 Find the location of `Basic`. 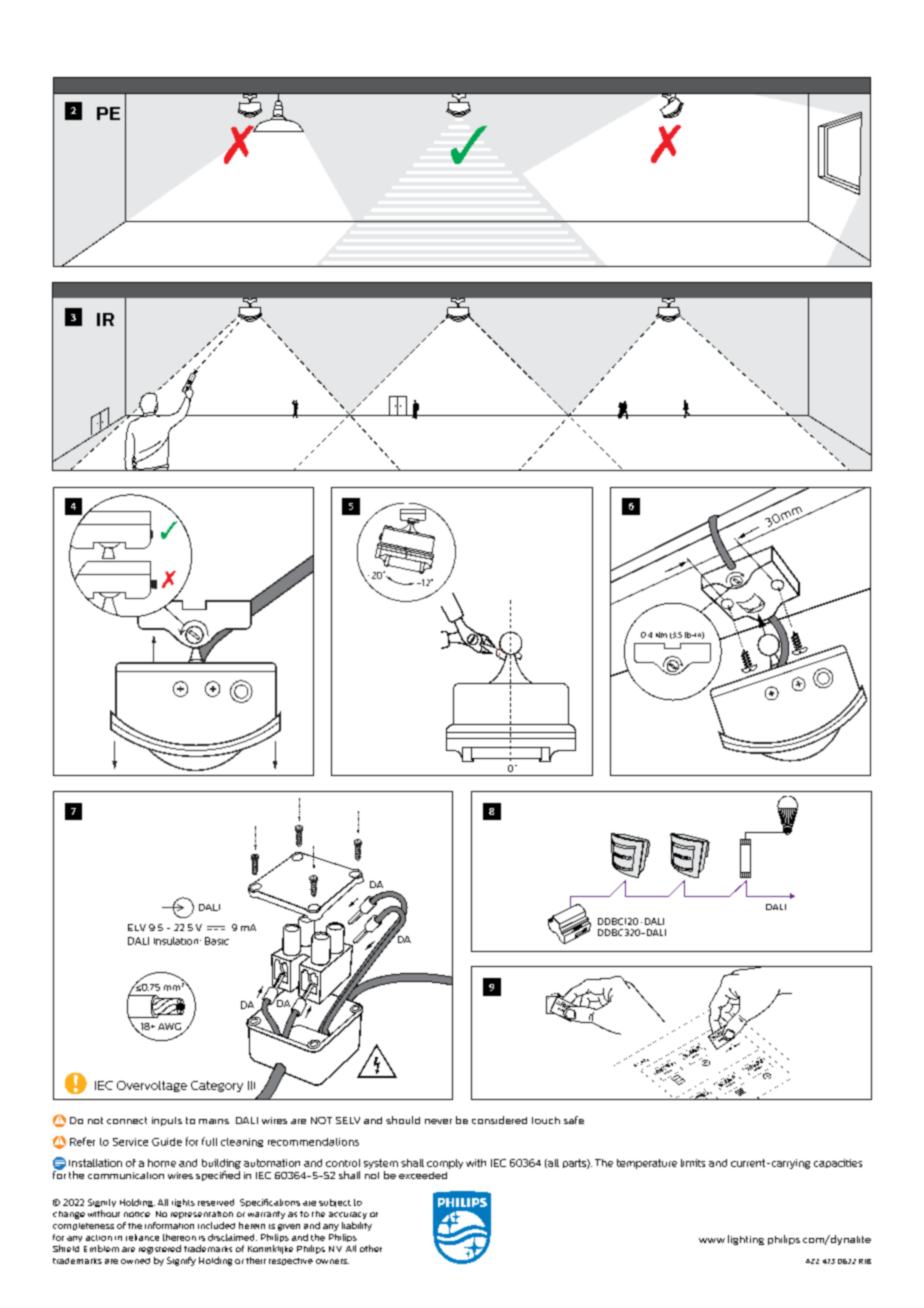

Basic is located at coordinates (217, 941).
